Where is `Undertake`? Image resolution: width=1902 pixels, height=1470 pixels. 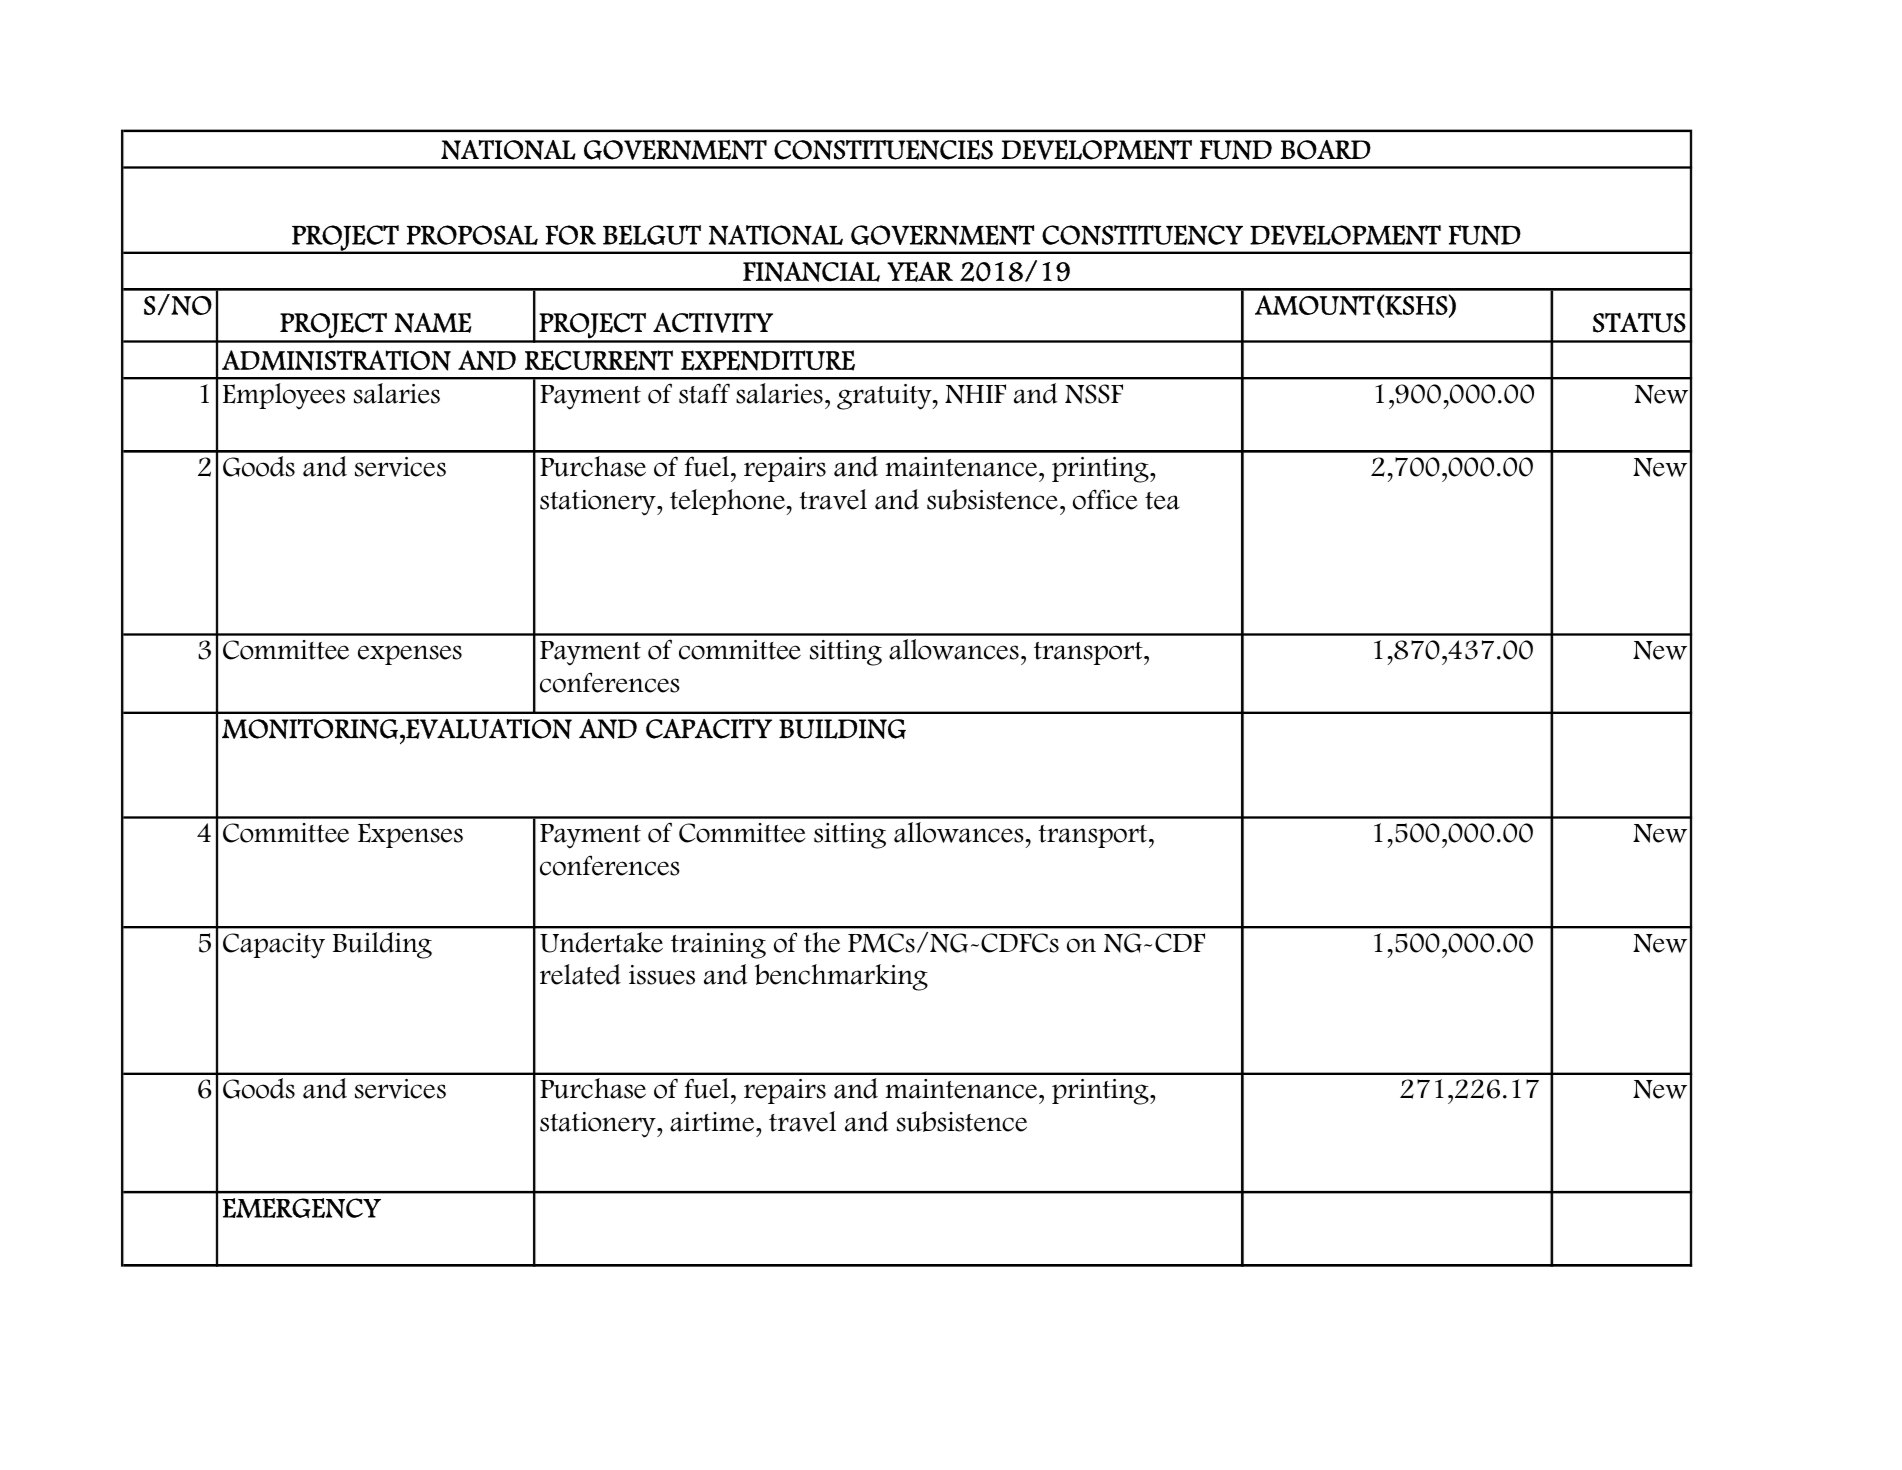
Undertake is located at coordinates (601, 942).
